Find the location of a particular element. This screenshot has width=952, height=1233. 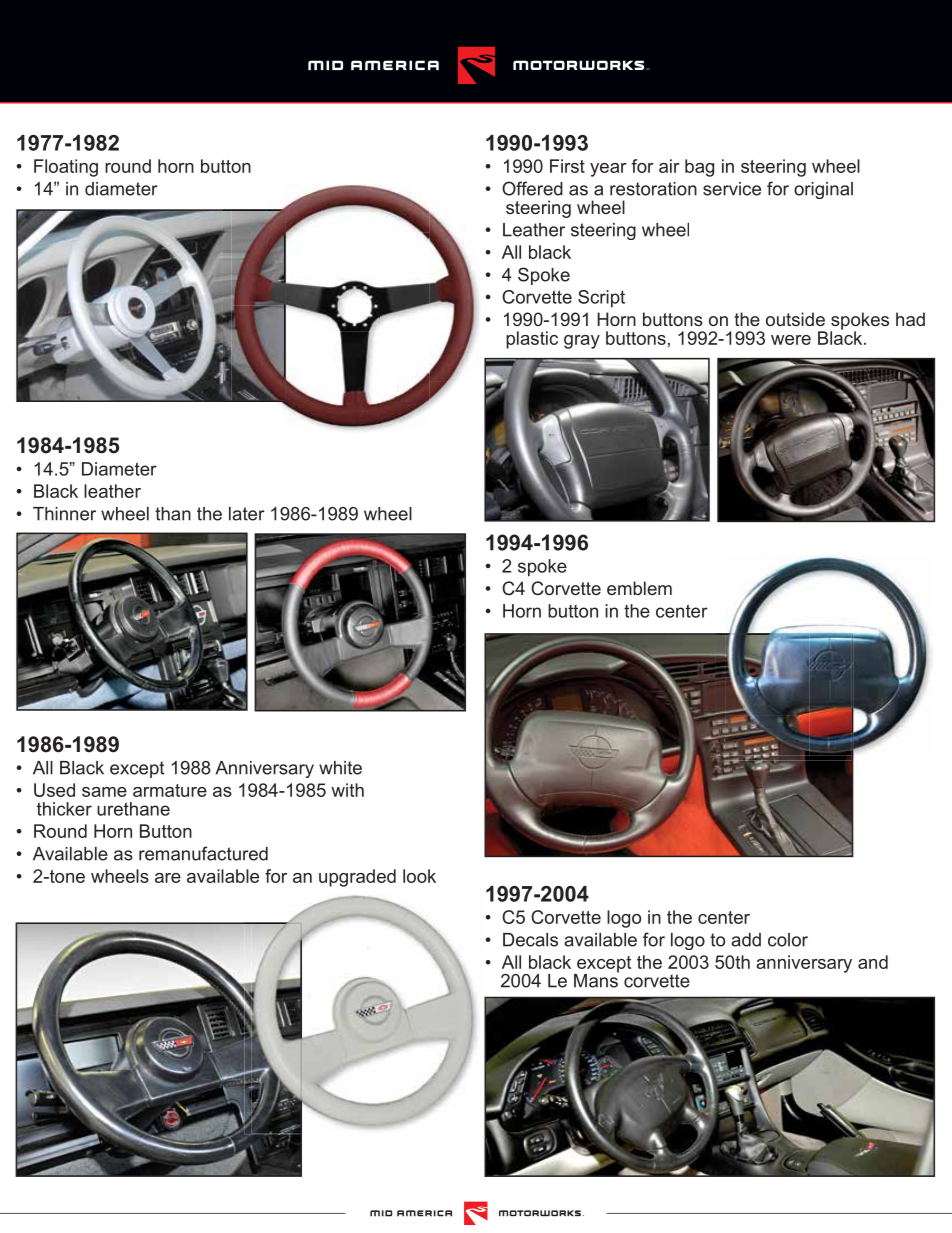

original is located at coordinates (823, 190).
